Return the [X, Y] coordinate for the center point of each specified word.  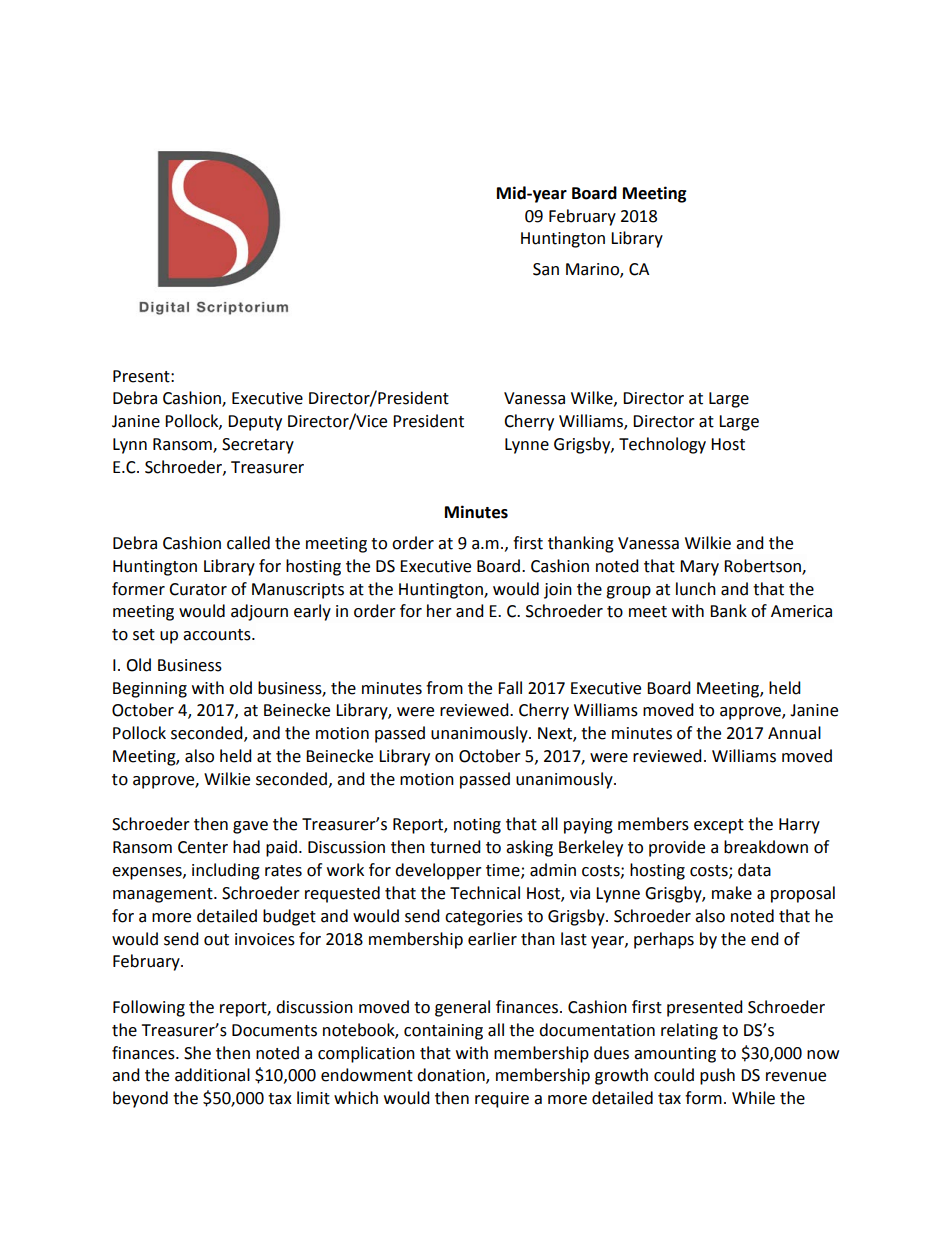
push [717, 1076]
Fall [510, 688]
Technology [662, 445]
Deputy [255, 423]
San [546, 269]
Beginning [150, 690]
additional [212, 1075]
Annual [794, 733]
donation [452, 1076]
